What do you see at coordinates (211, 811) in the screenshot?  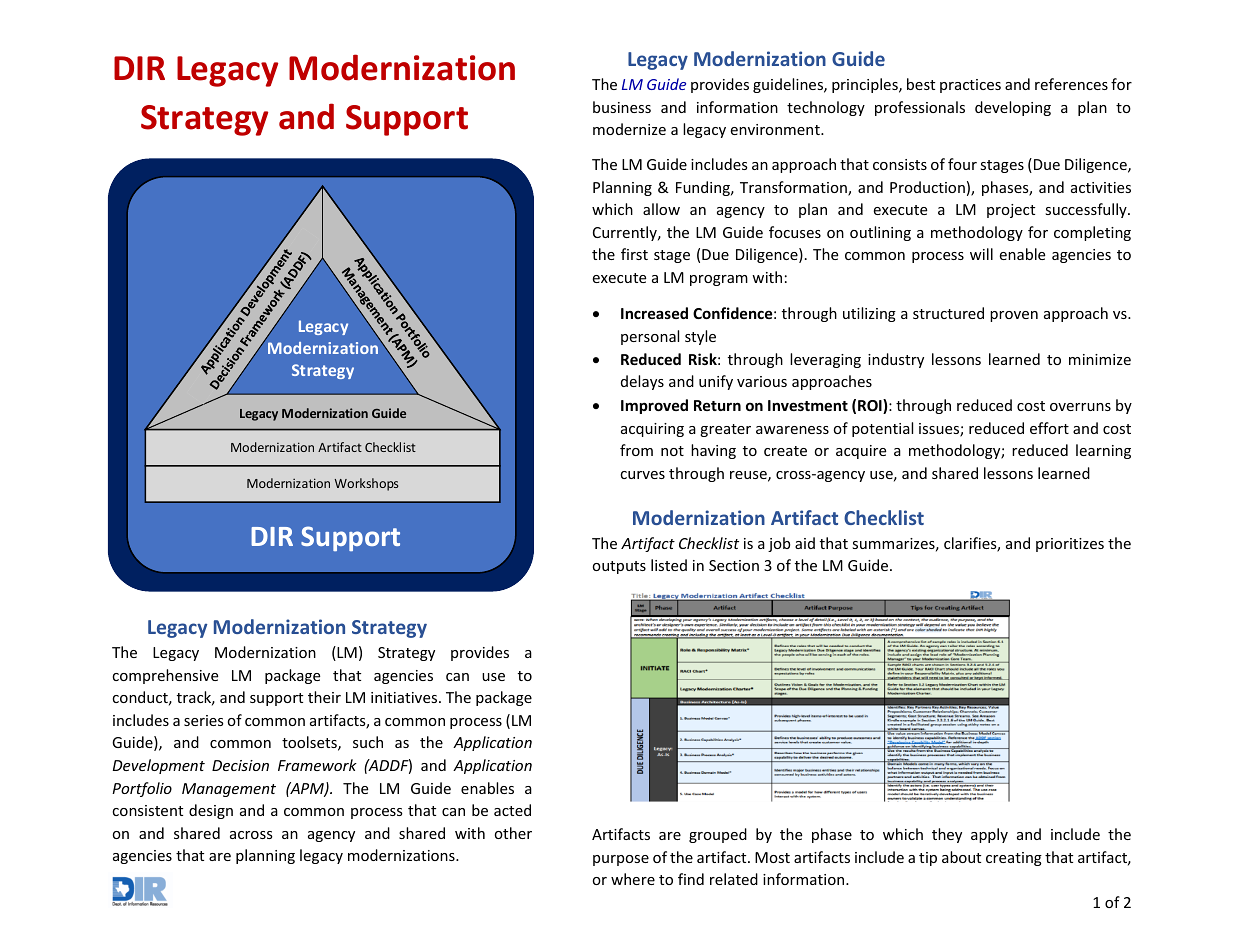 I see `design` at bounding box center [211, 811].
